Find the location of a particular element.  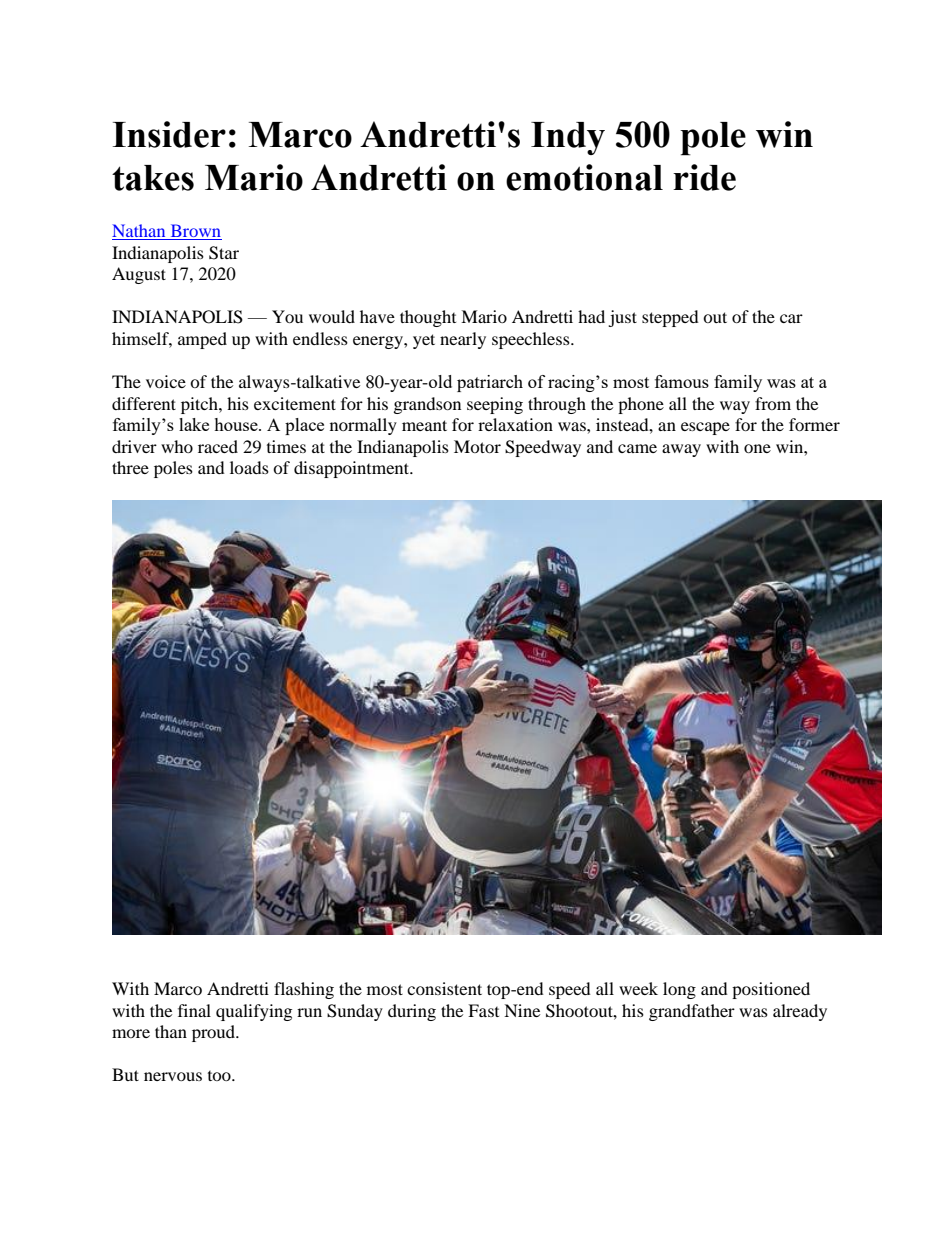

flashing is located at coordinates (304, 990).
